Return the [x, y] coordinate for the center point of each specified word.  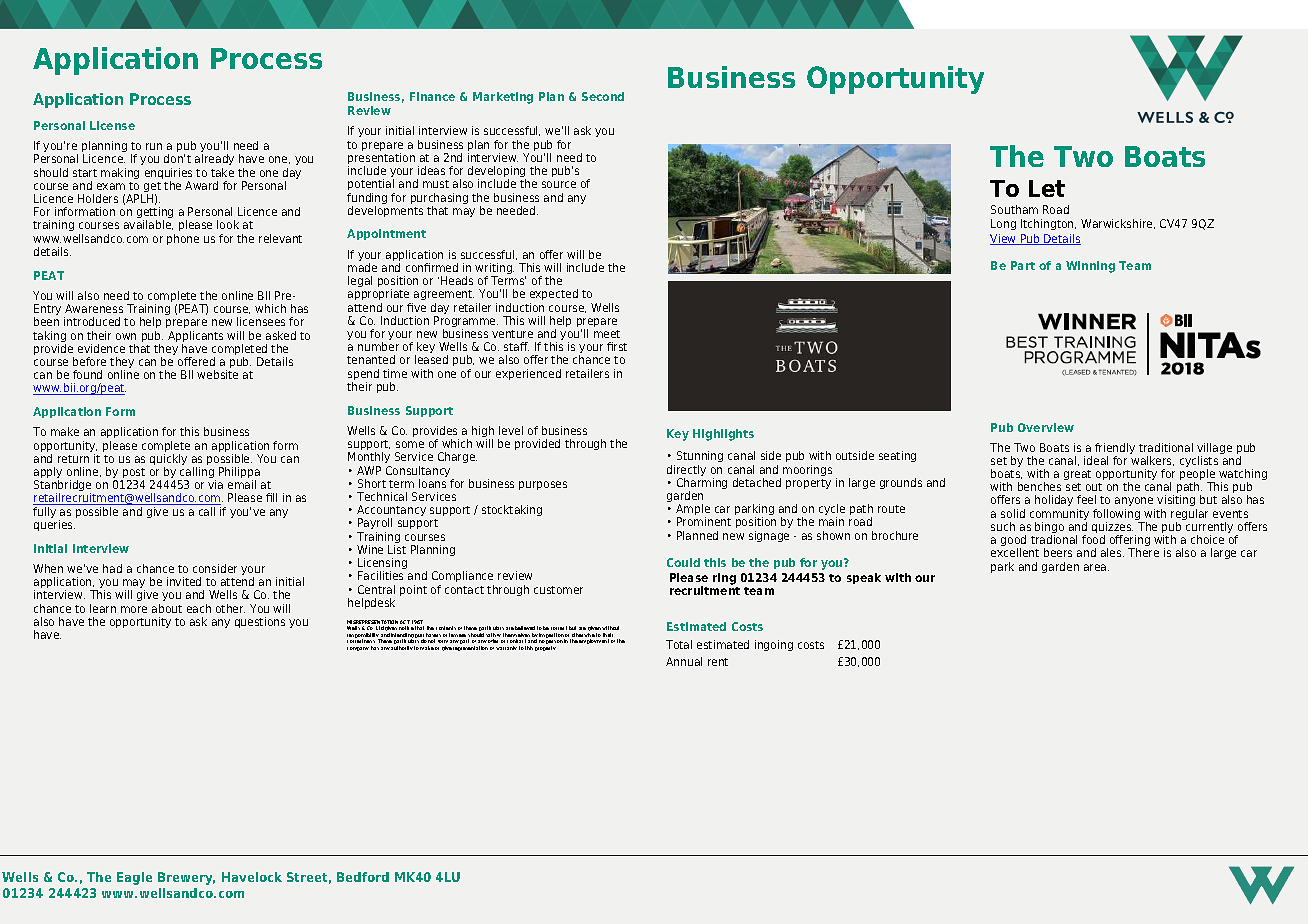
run [154, 146]
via [215, 484]
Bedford [363, 877]
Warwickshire [1118, 224]
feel [1086, 499]
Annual [684, 661]
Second [603, 96]
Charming [702, 485]
